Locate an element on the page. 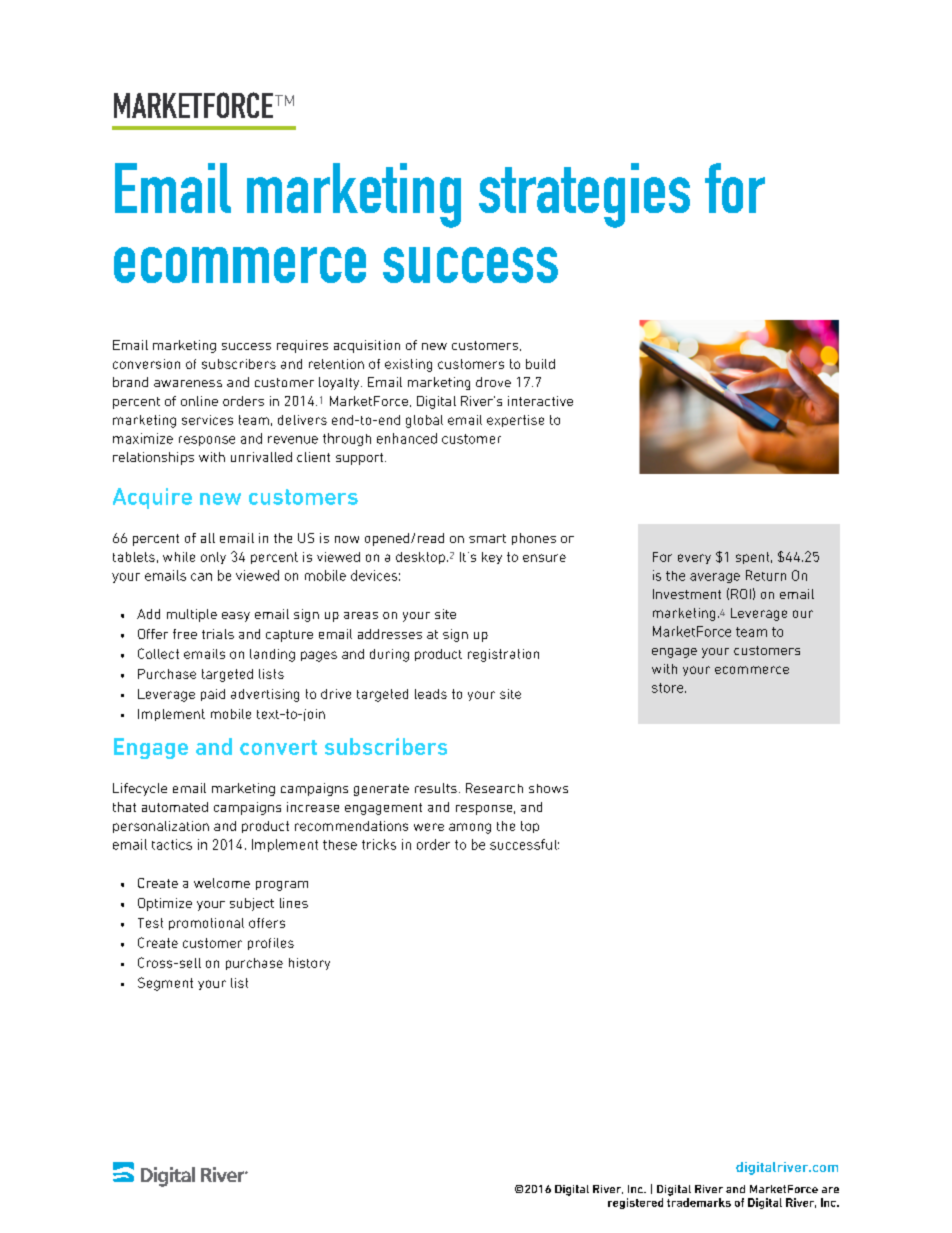 This document has height=1233, width=952. existing is located at coordinates (408, 365).
